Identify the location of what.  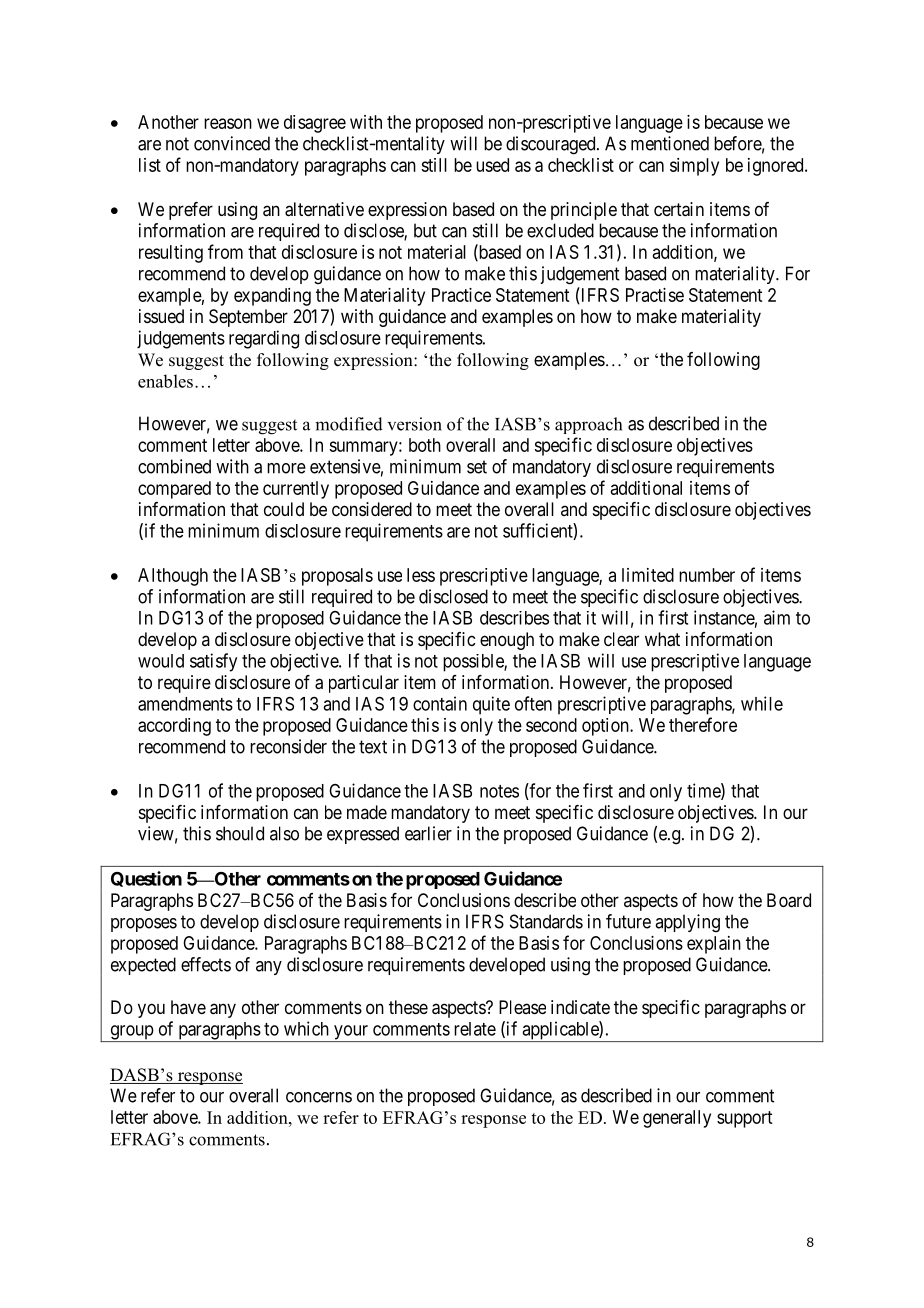
(662, 639).
